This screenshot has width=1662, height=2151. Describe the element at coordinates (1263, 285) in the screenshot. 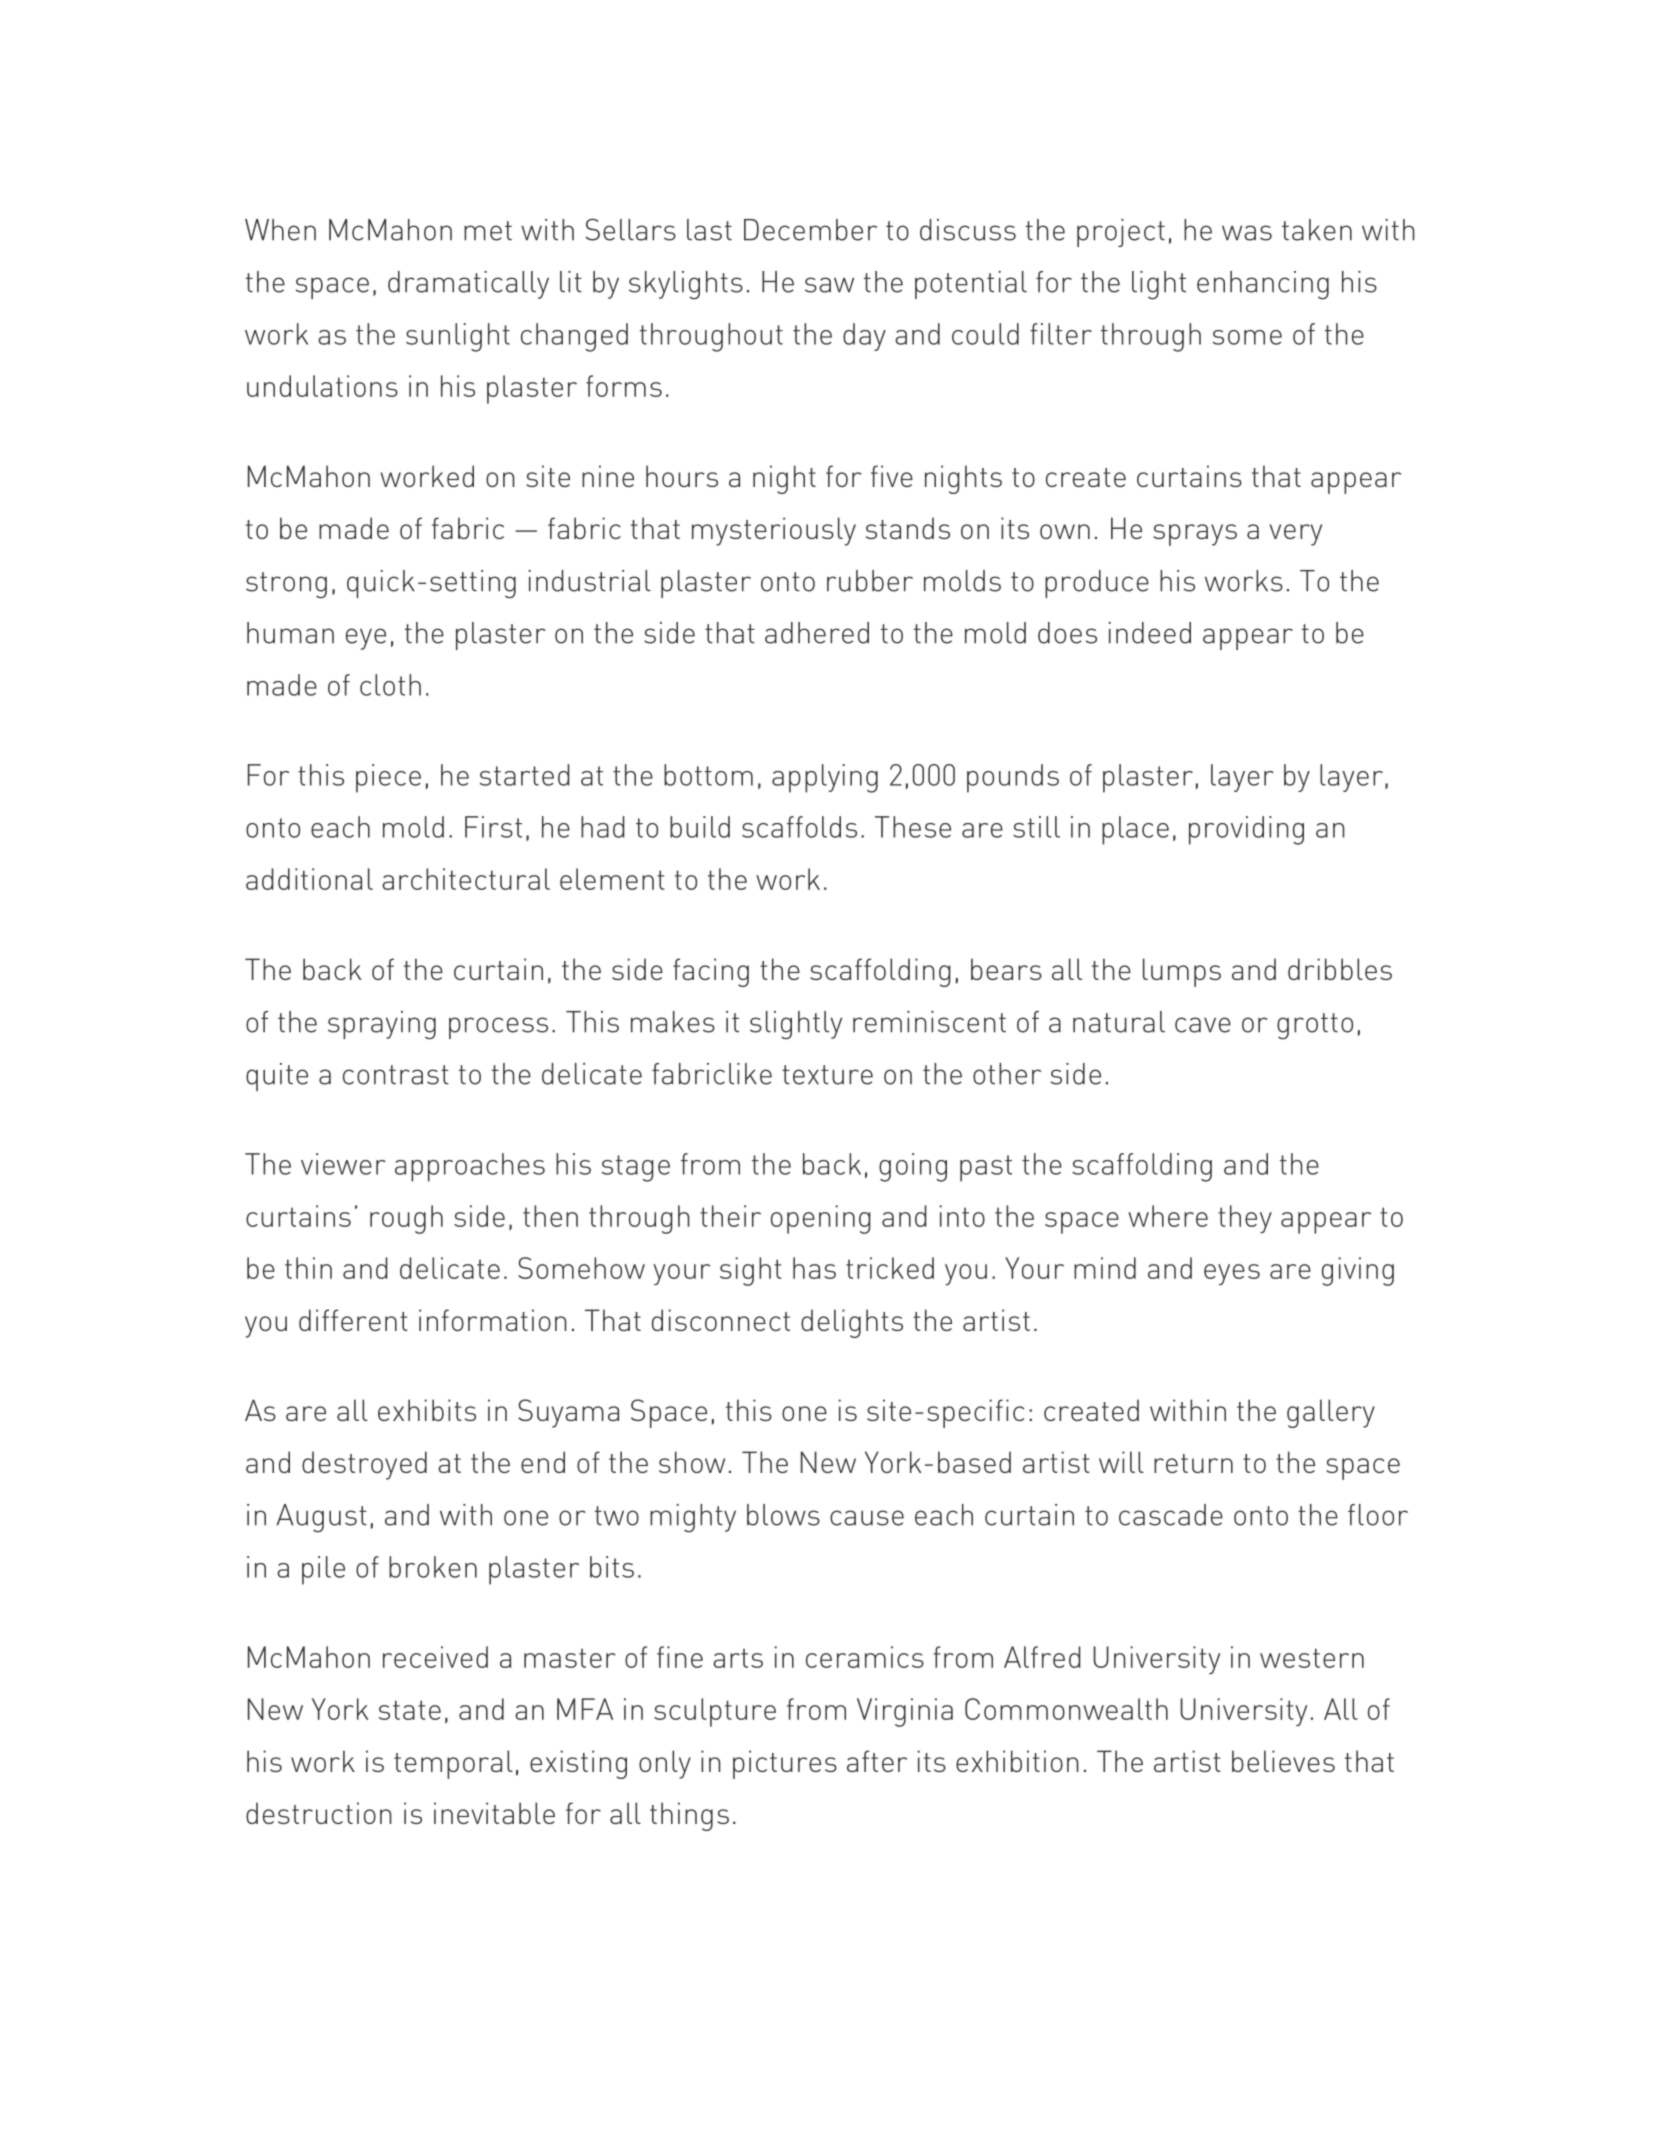

I see `enhancing` at that location.
